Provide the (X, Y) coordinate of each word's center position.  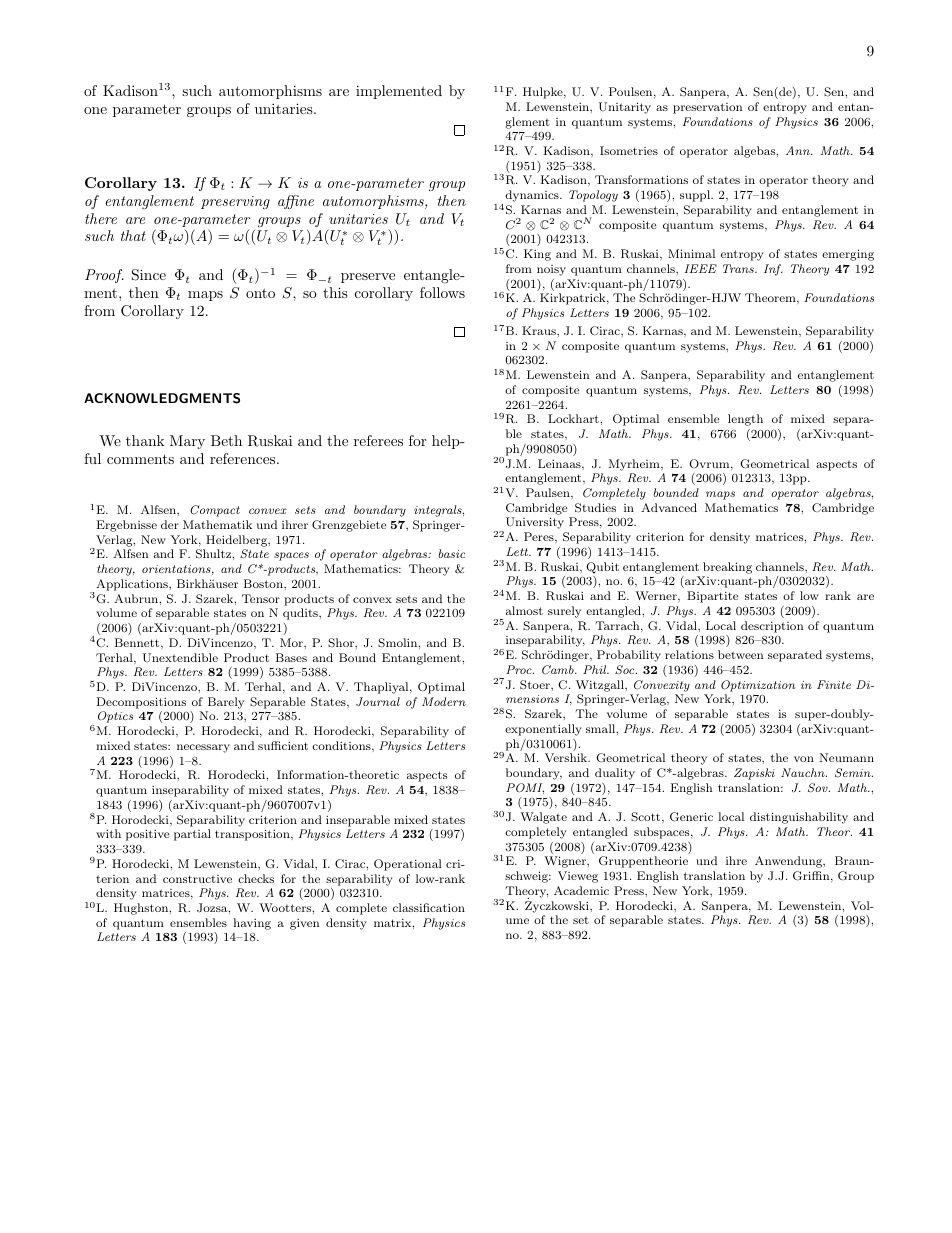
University (533, 524)
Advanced (669, 507)
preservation (708, 108)
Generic (691, 817)
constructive (197, 879)
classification (429, 907)
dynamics (533, 196)
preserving (235, 202)
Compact (215, 511)
